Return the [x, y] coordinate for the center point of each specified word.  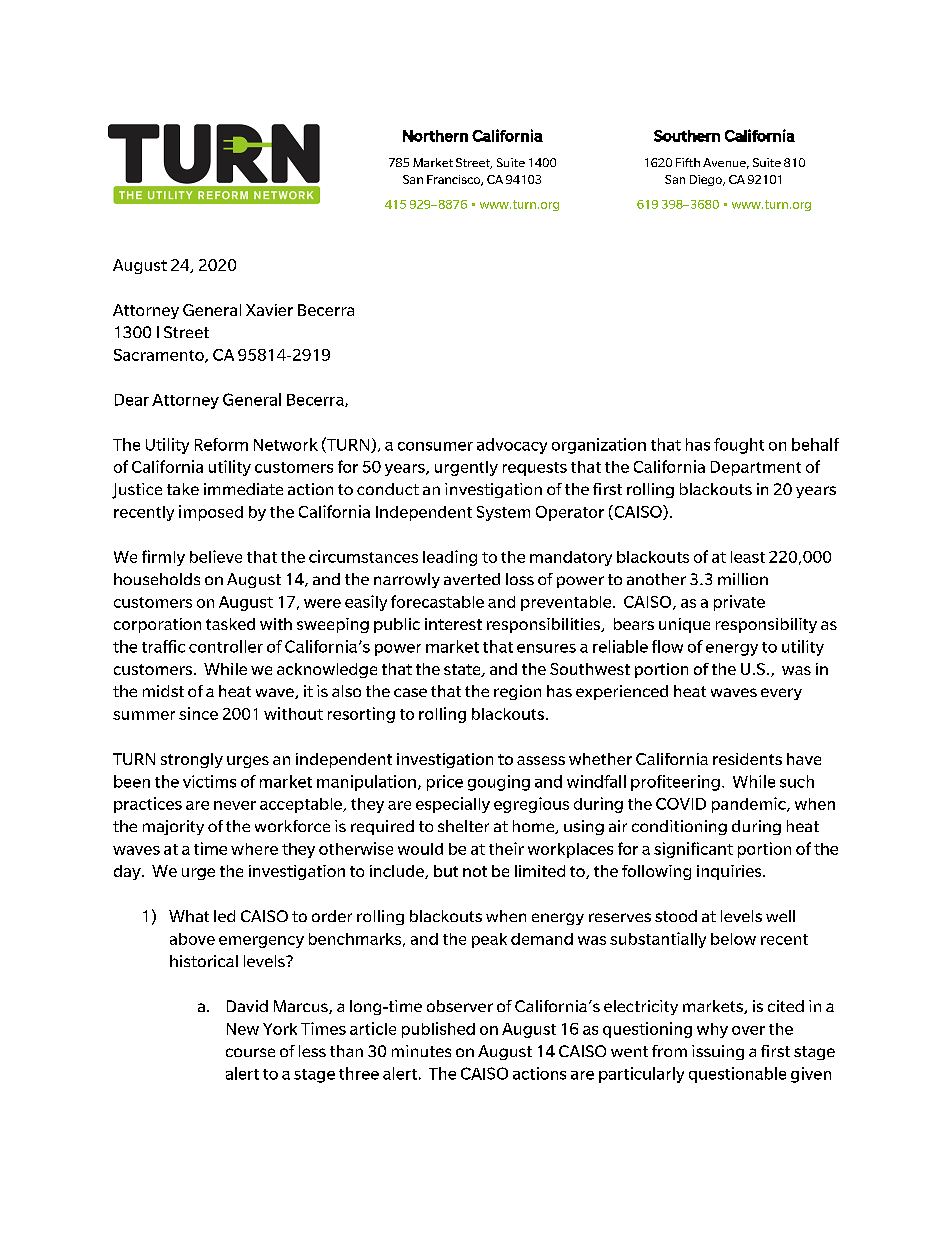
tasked [230, 624]
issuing [718, 1052]
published [438, 1030]
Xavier [269, 310]
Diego [707, 180]
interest [453, 624]
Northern [435, 136]
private [739, 603]
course [250, 1052]
